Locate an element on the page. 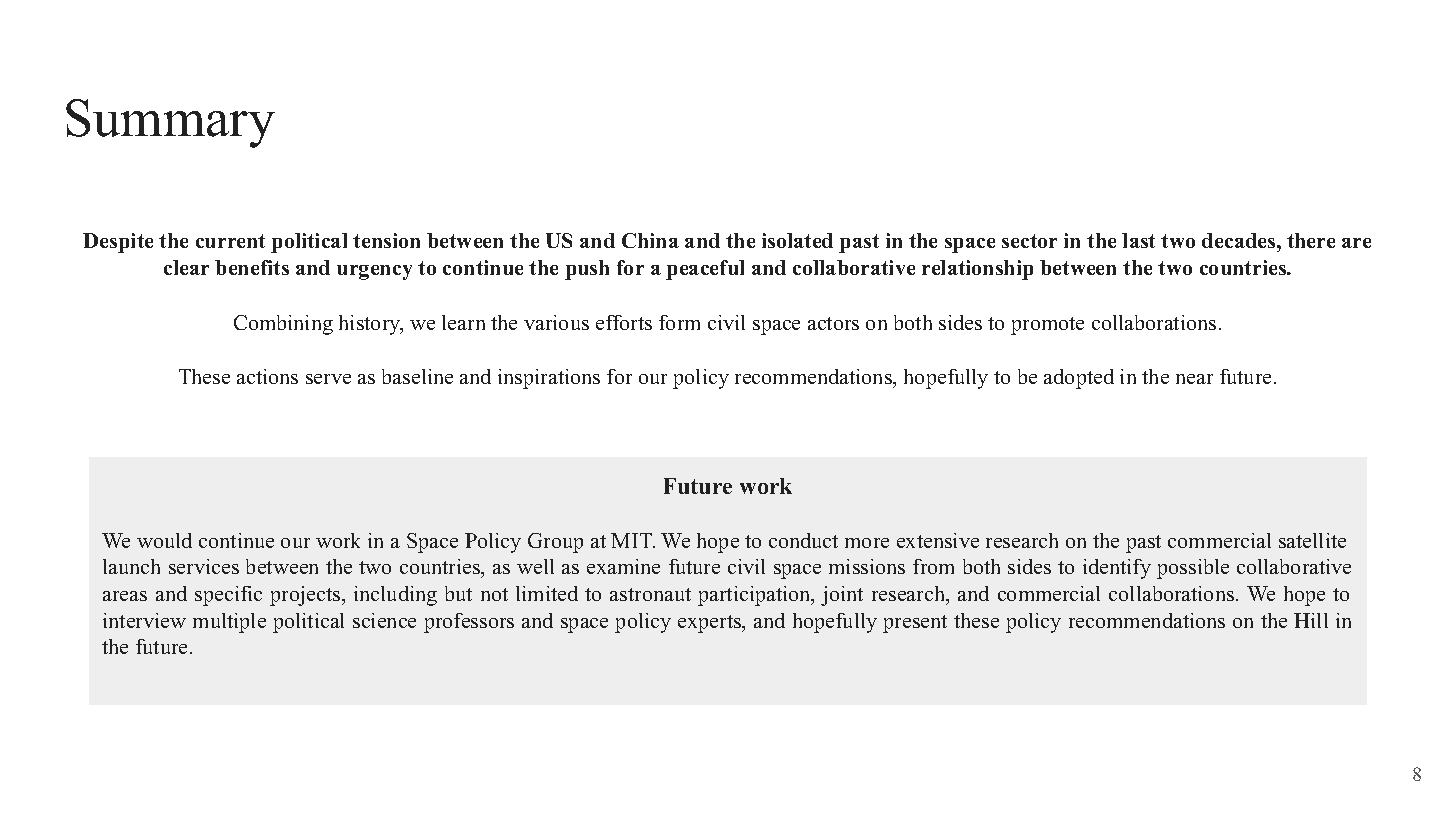 This page has height=819, width=1456. benefits is located at coordinates (252, 267).
